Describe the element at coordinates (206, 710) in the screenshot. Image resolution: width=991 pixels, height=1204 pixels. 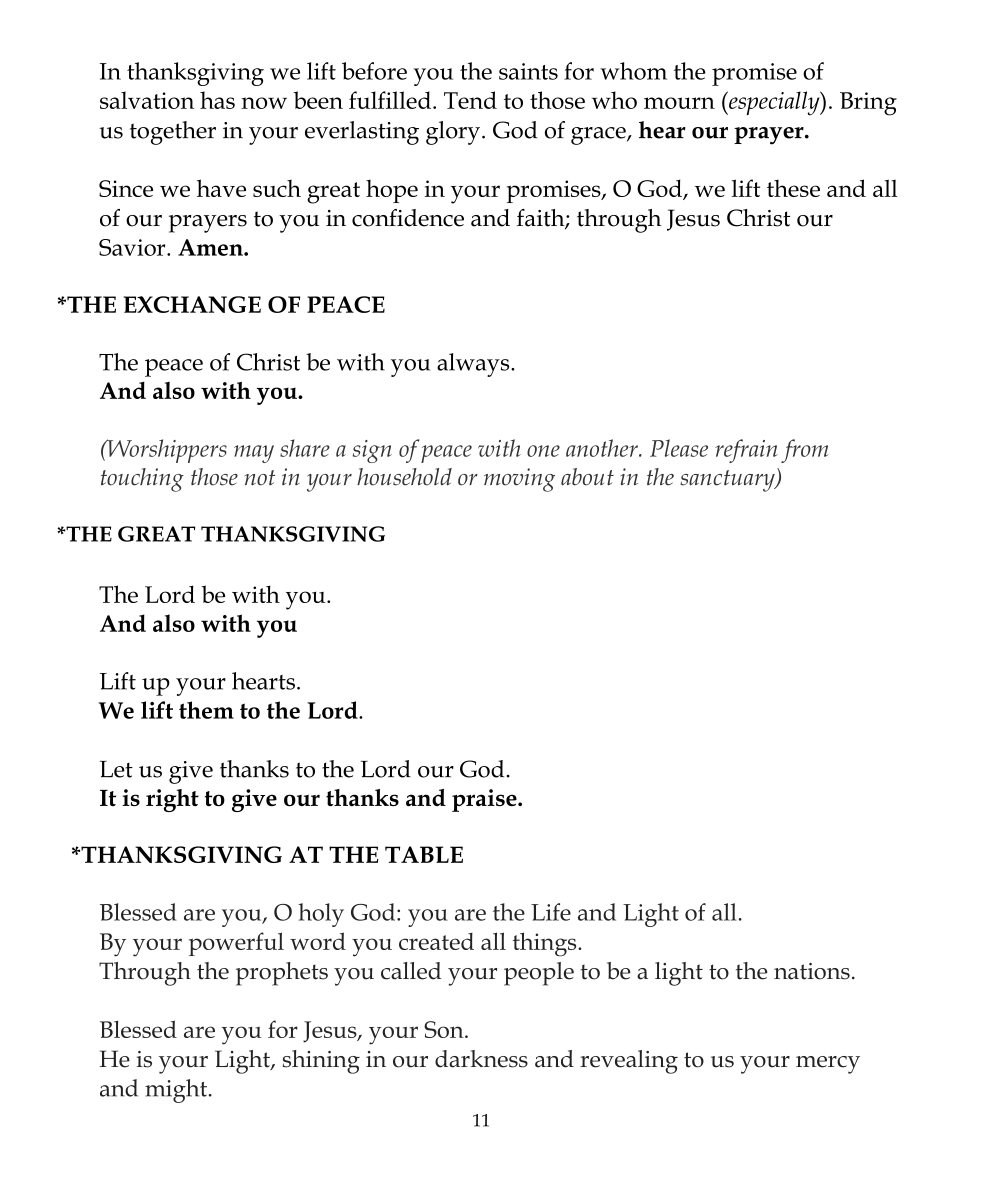
I see `them` at that location.
